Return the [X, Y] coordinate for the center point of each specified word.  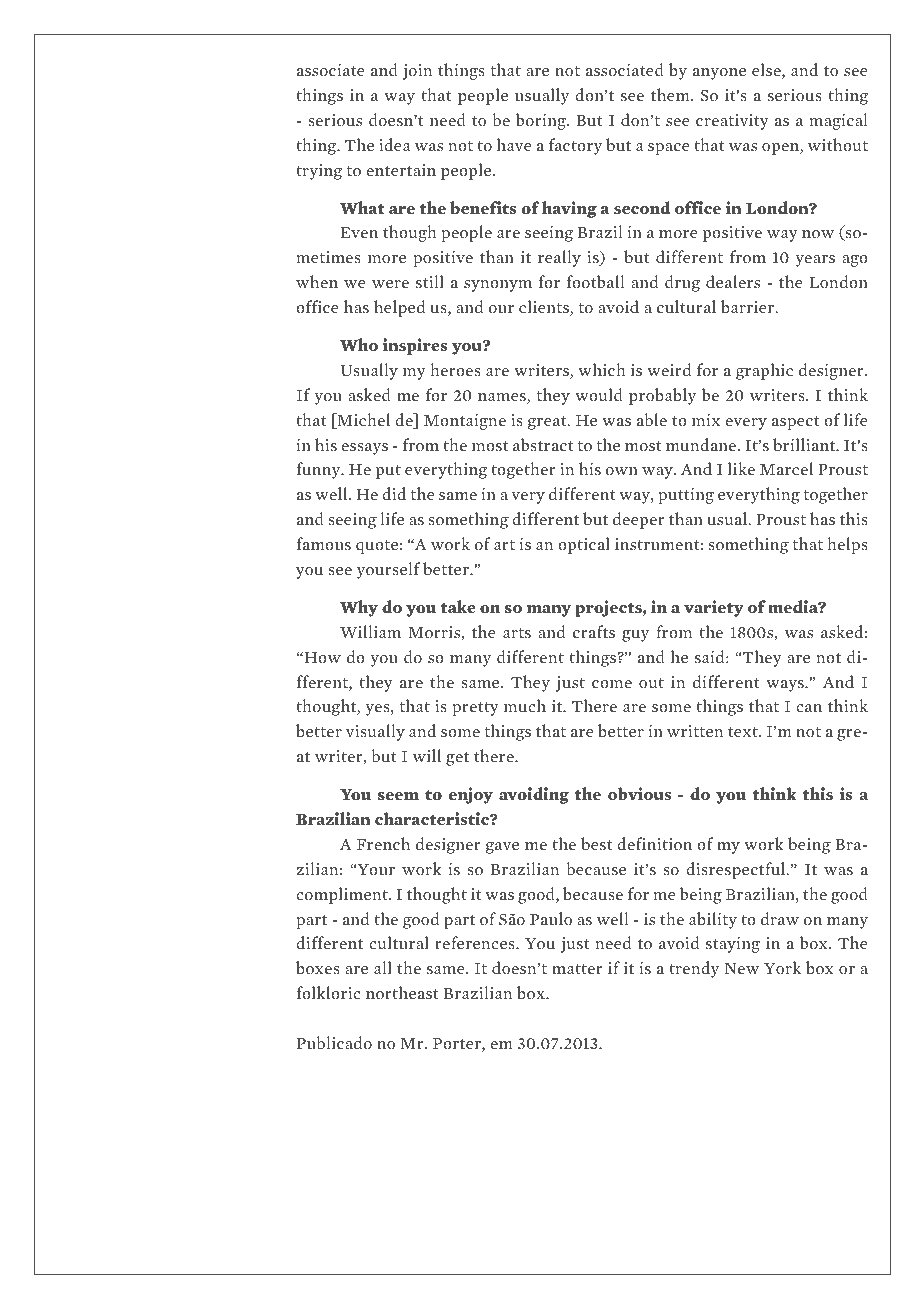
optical [584, 545]
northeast [402, 992]
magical [838, 121]
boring [542, 121]
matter [577, 969]
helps [847, 545]
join [417, 72]
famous [324, 544]
